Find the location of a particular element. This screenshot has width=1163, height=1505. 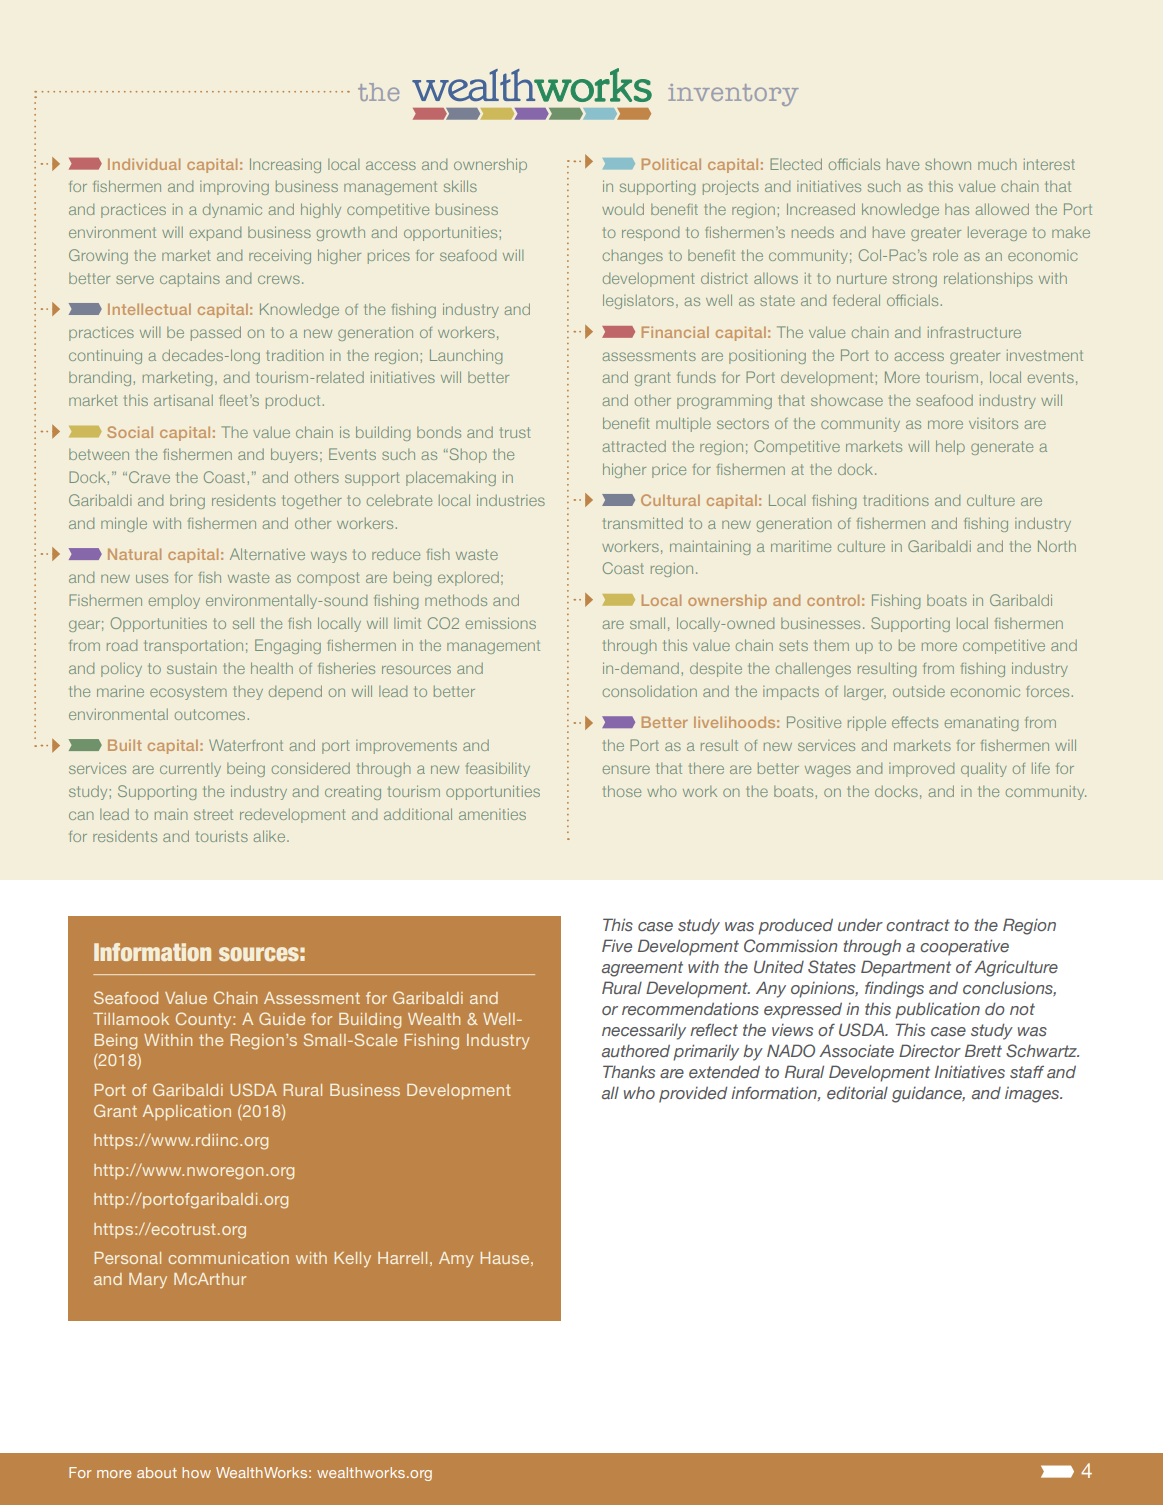

tourists is located at coordinates (222, 836).
